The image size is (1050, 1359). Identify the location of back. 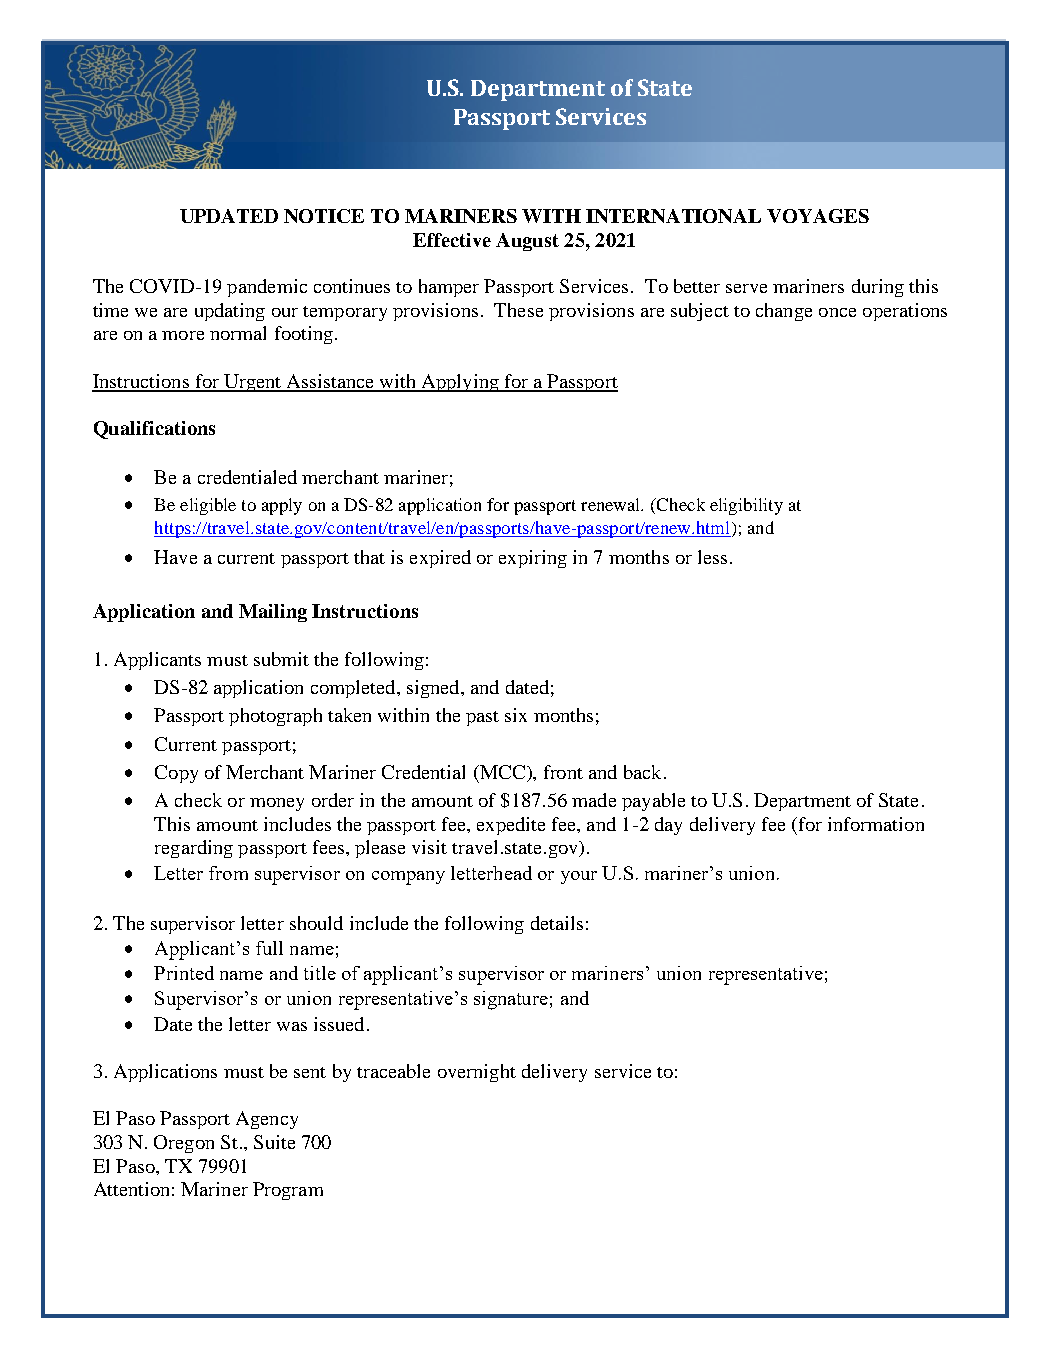
(642, 772).
